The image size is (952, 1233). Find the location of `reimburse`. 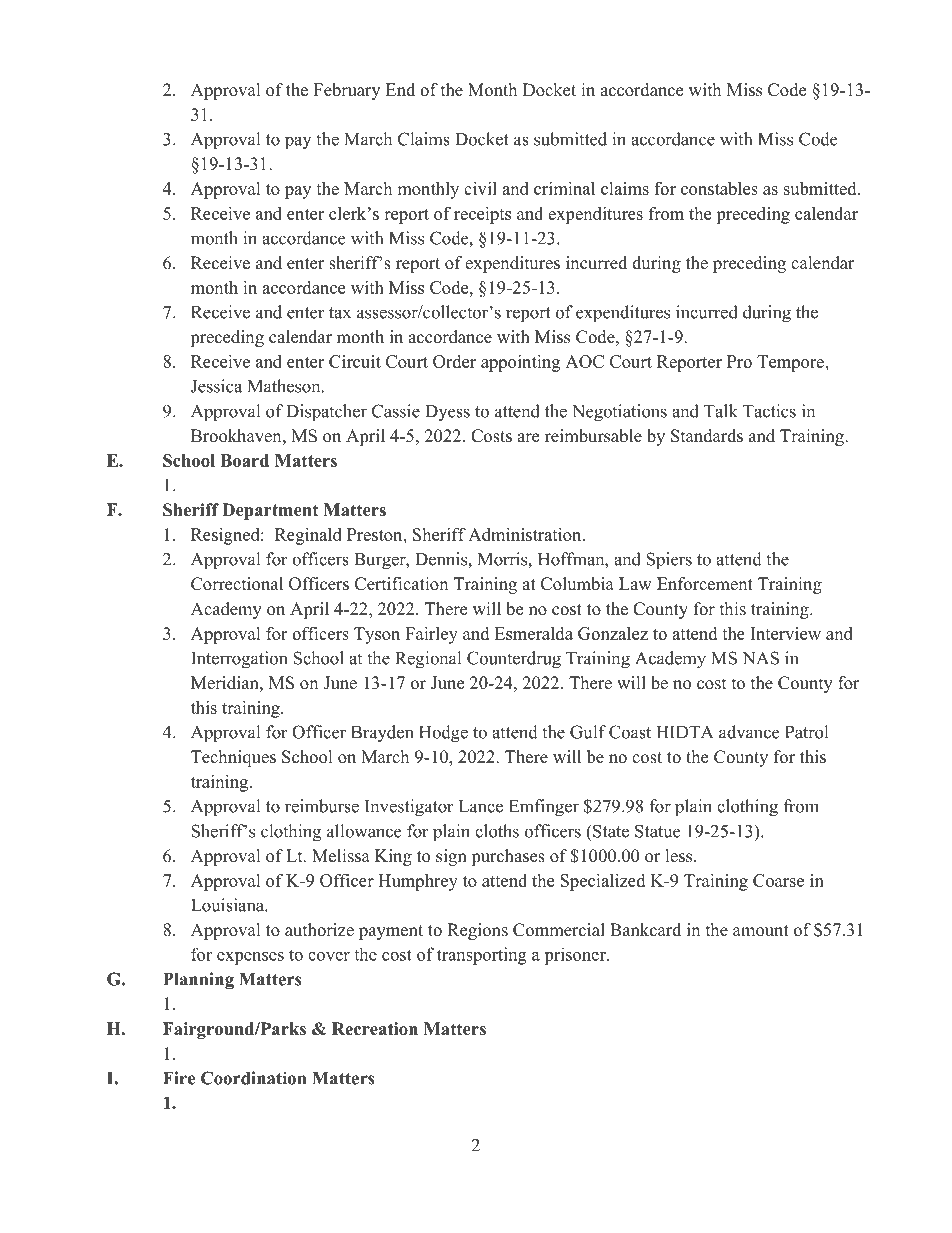

reimburse is located at coordinates (322, 806).
